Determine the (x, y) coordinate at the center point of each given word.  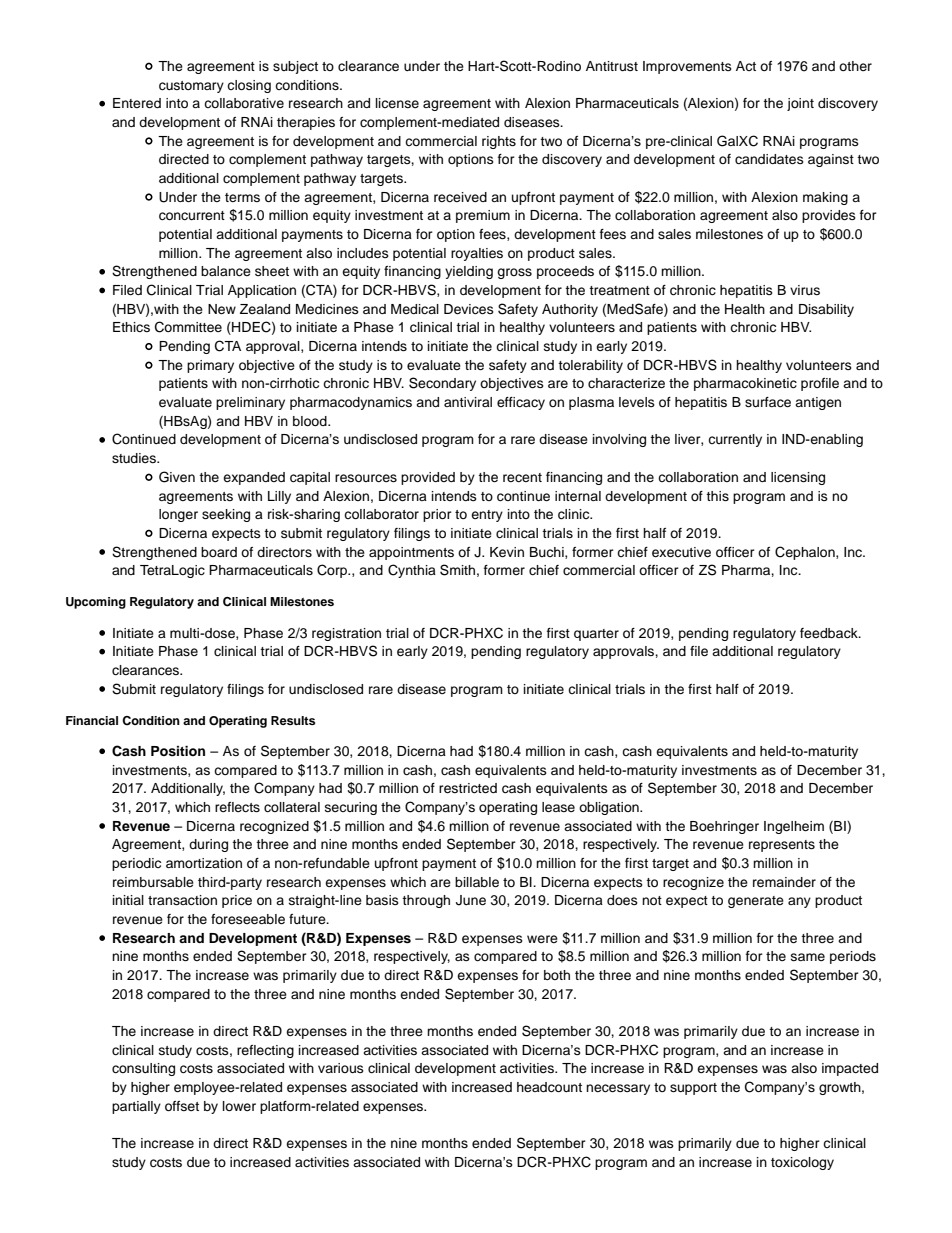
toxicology (802, 1163)
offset (182, 1106)
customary (191, 87)
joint (800, 104)
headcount (549, 1087)
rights (499, 142)
